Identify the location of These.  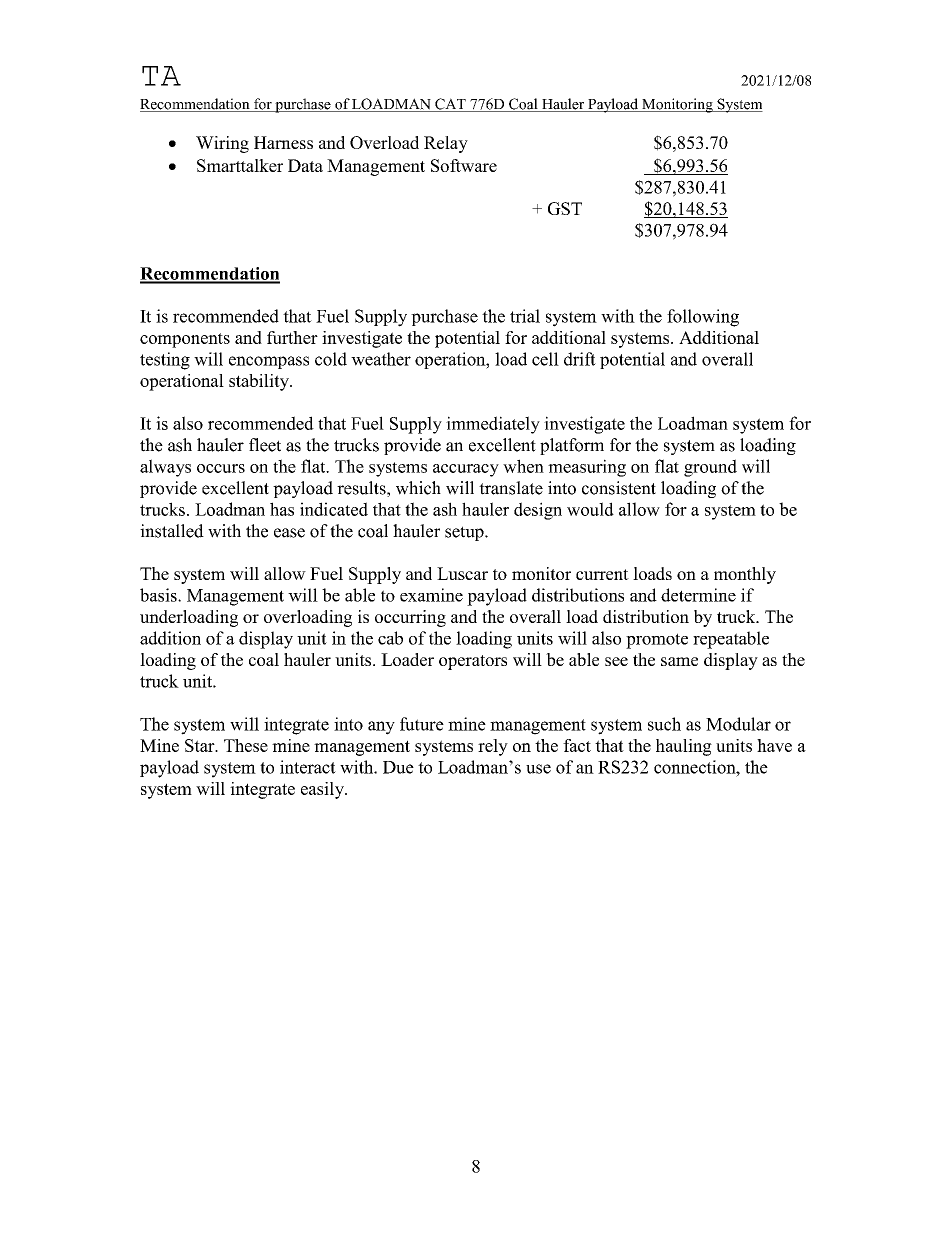
(246, 745).
